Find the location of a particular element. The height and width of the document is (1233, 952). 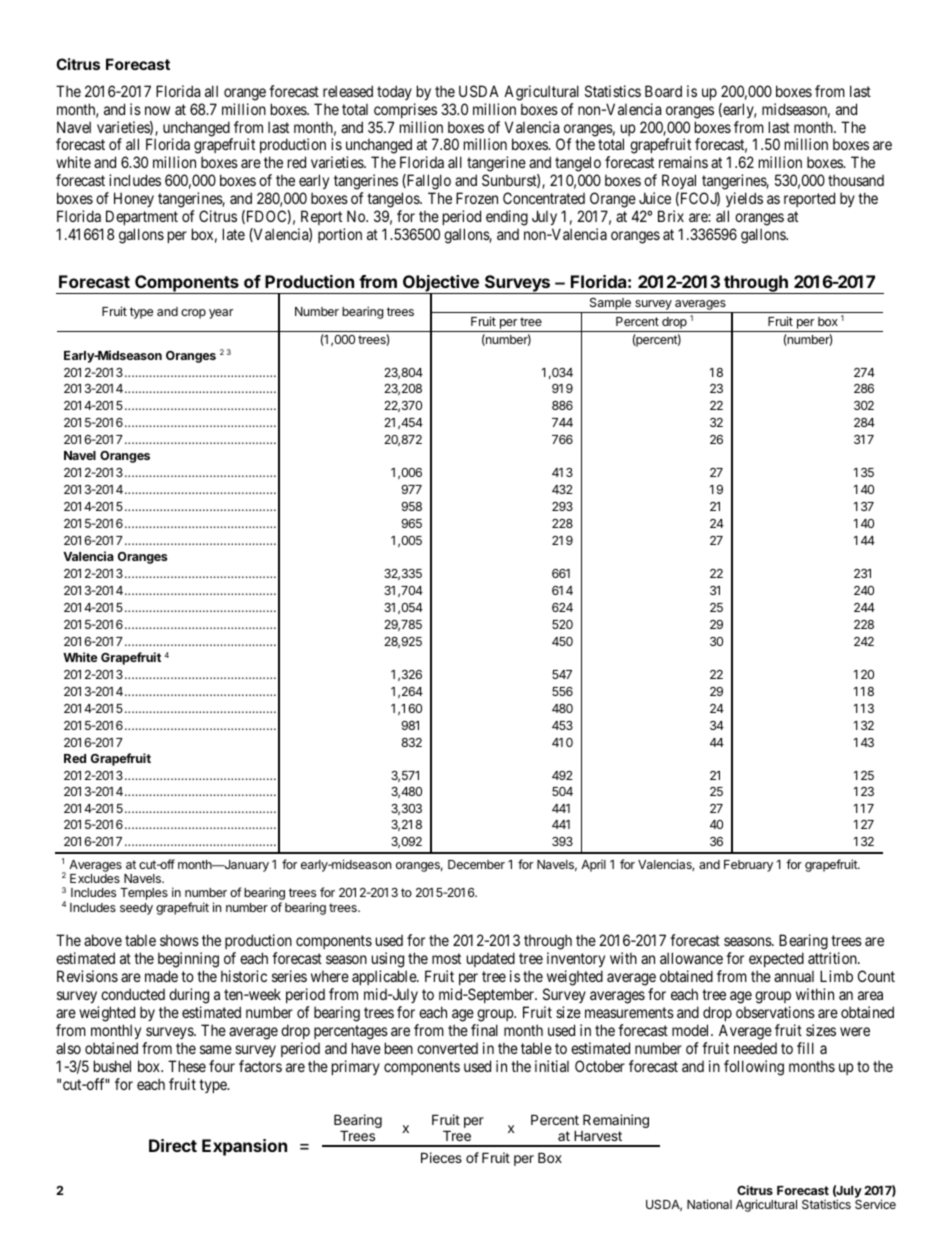

now is located at coordinates (157, 110).
